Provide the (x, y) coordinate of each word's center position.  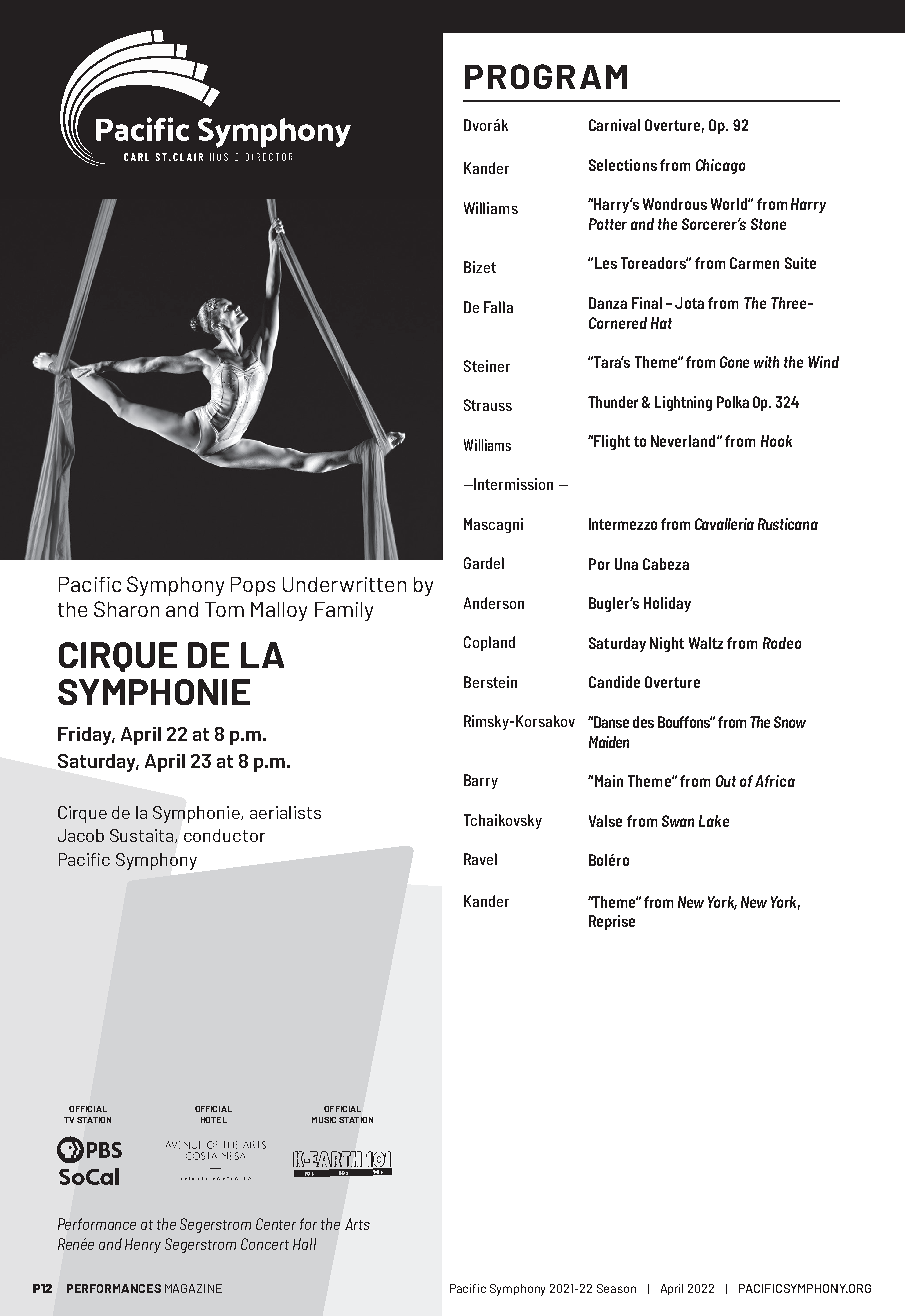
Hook (776, 441)
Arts (357, 1224)
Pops (253, 586)
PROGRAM (546, 76)
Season (616, 1288)
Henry (143, 1245)
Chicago (720, 166)
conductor (224, 835)
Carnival (614, 125)
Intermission (513, 484)
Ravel (480, 859)
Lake (714, 821)
